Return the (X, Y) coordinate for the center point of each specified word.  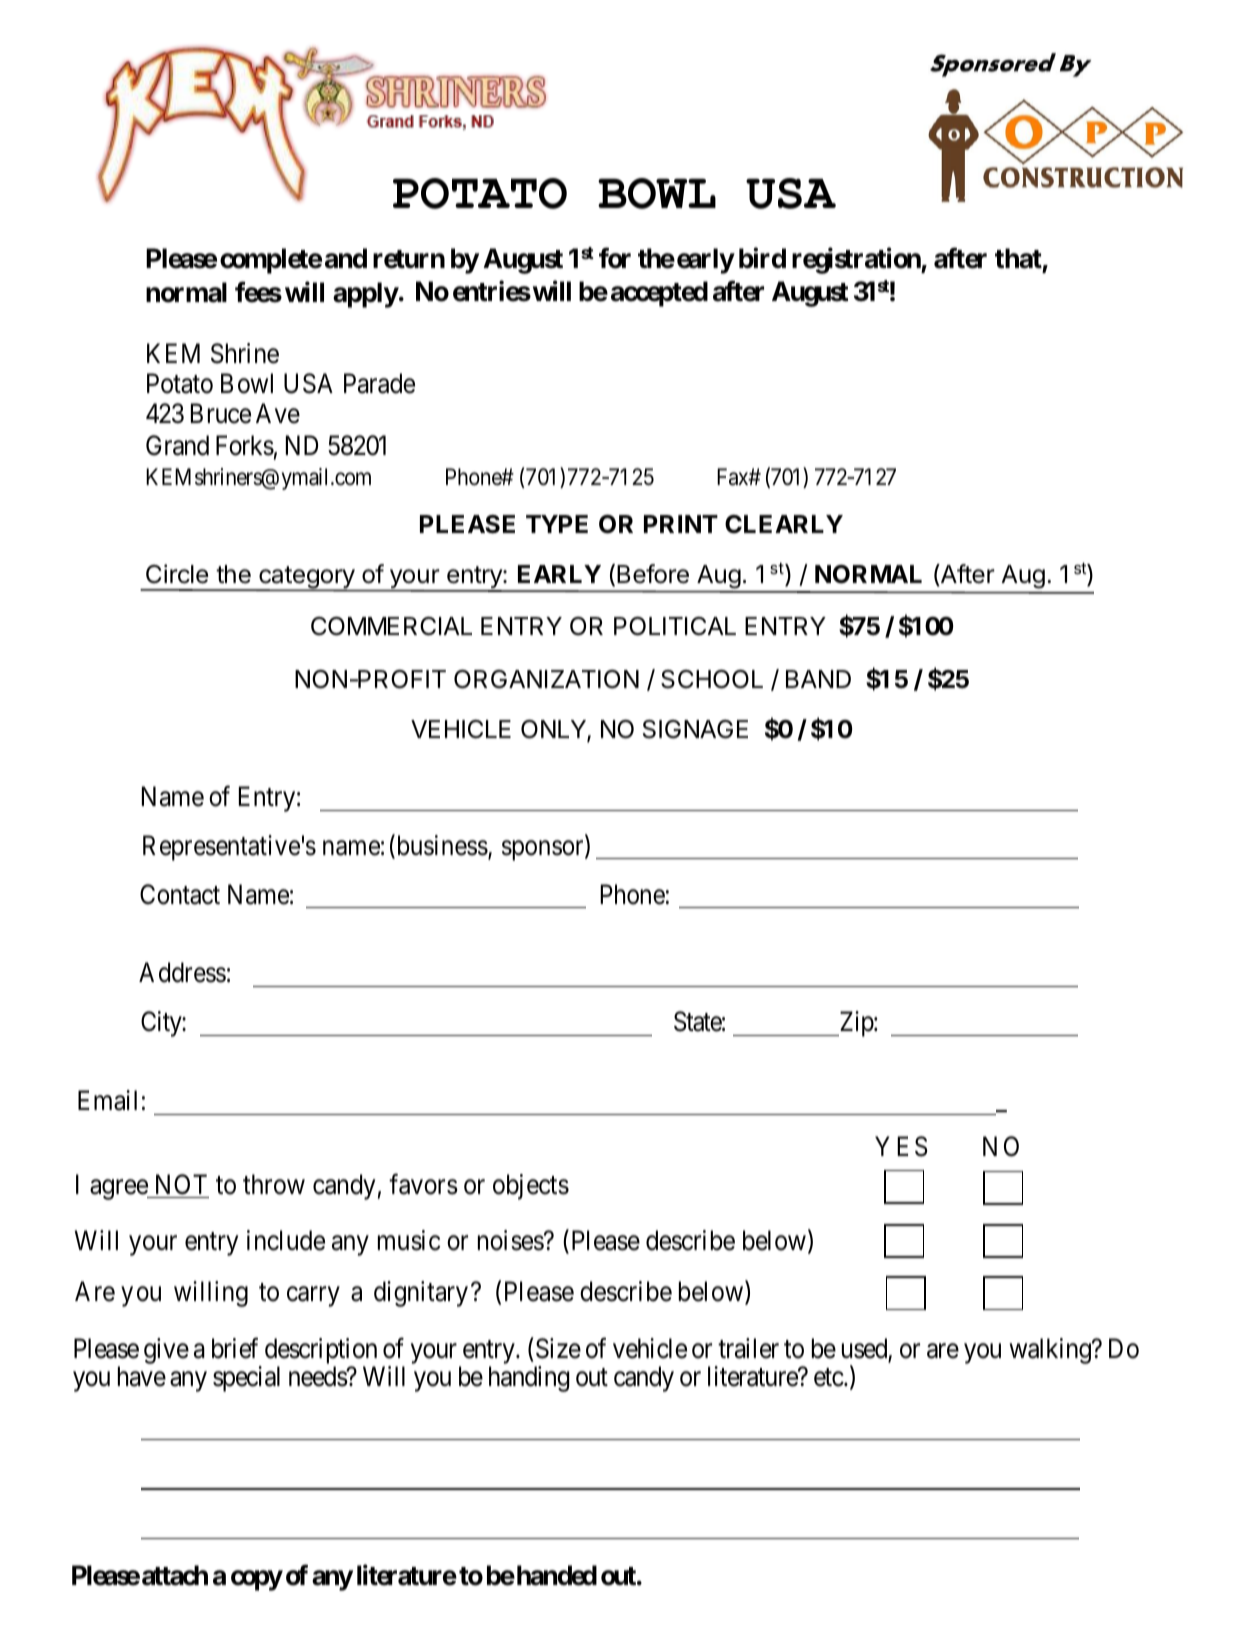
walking (1051, 1351)
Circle (177, 574)
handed (555, 1575)
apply (366, 295)
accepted (659, 294)
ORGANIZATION (546, 679)
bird (762, 258)
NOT (181, 1184)
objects (531, 1187)
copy (257, 1580)
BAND (818, 679)
